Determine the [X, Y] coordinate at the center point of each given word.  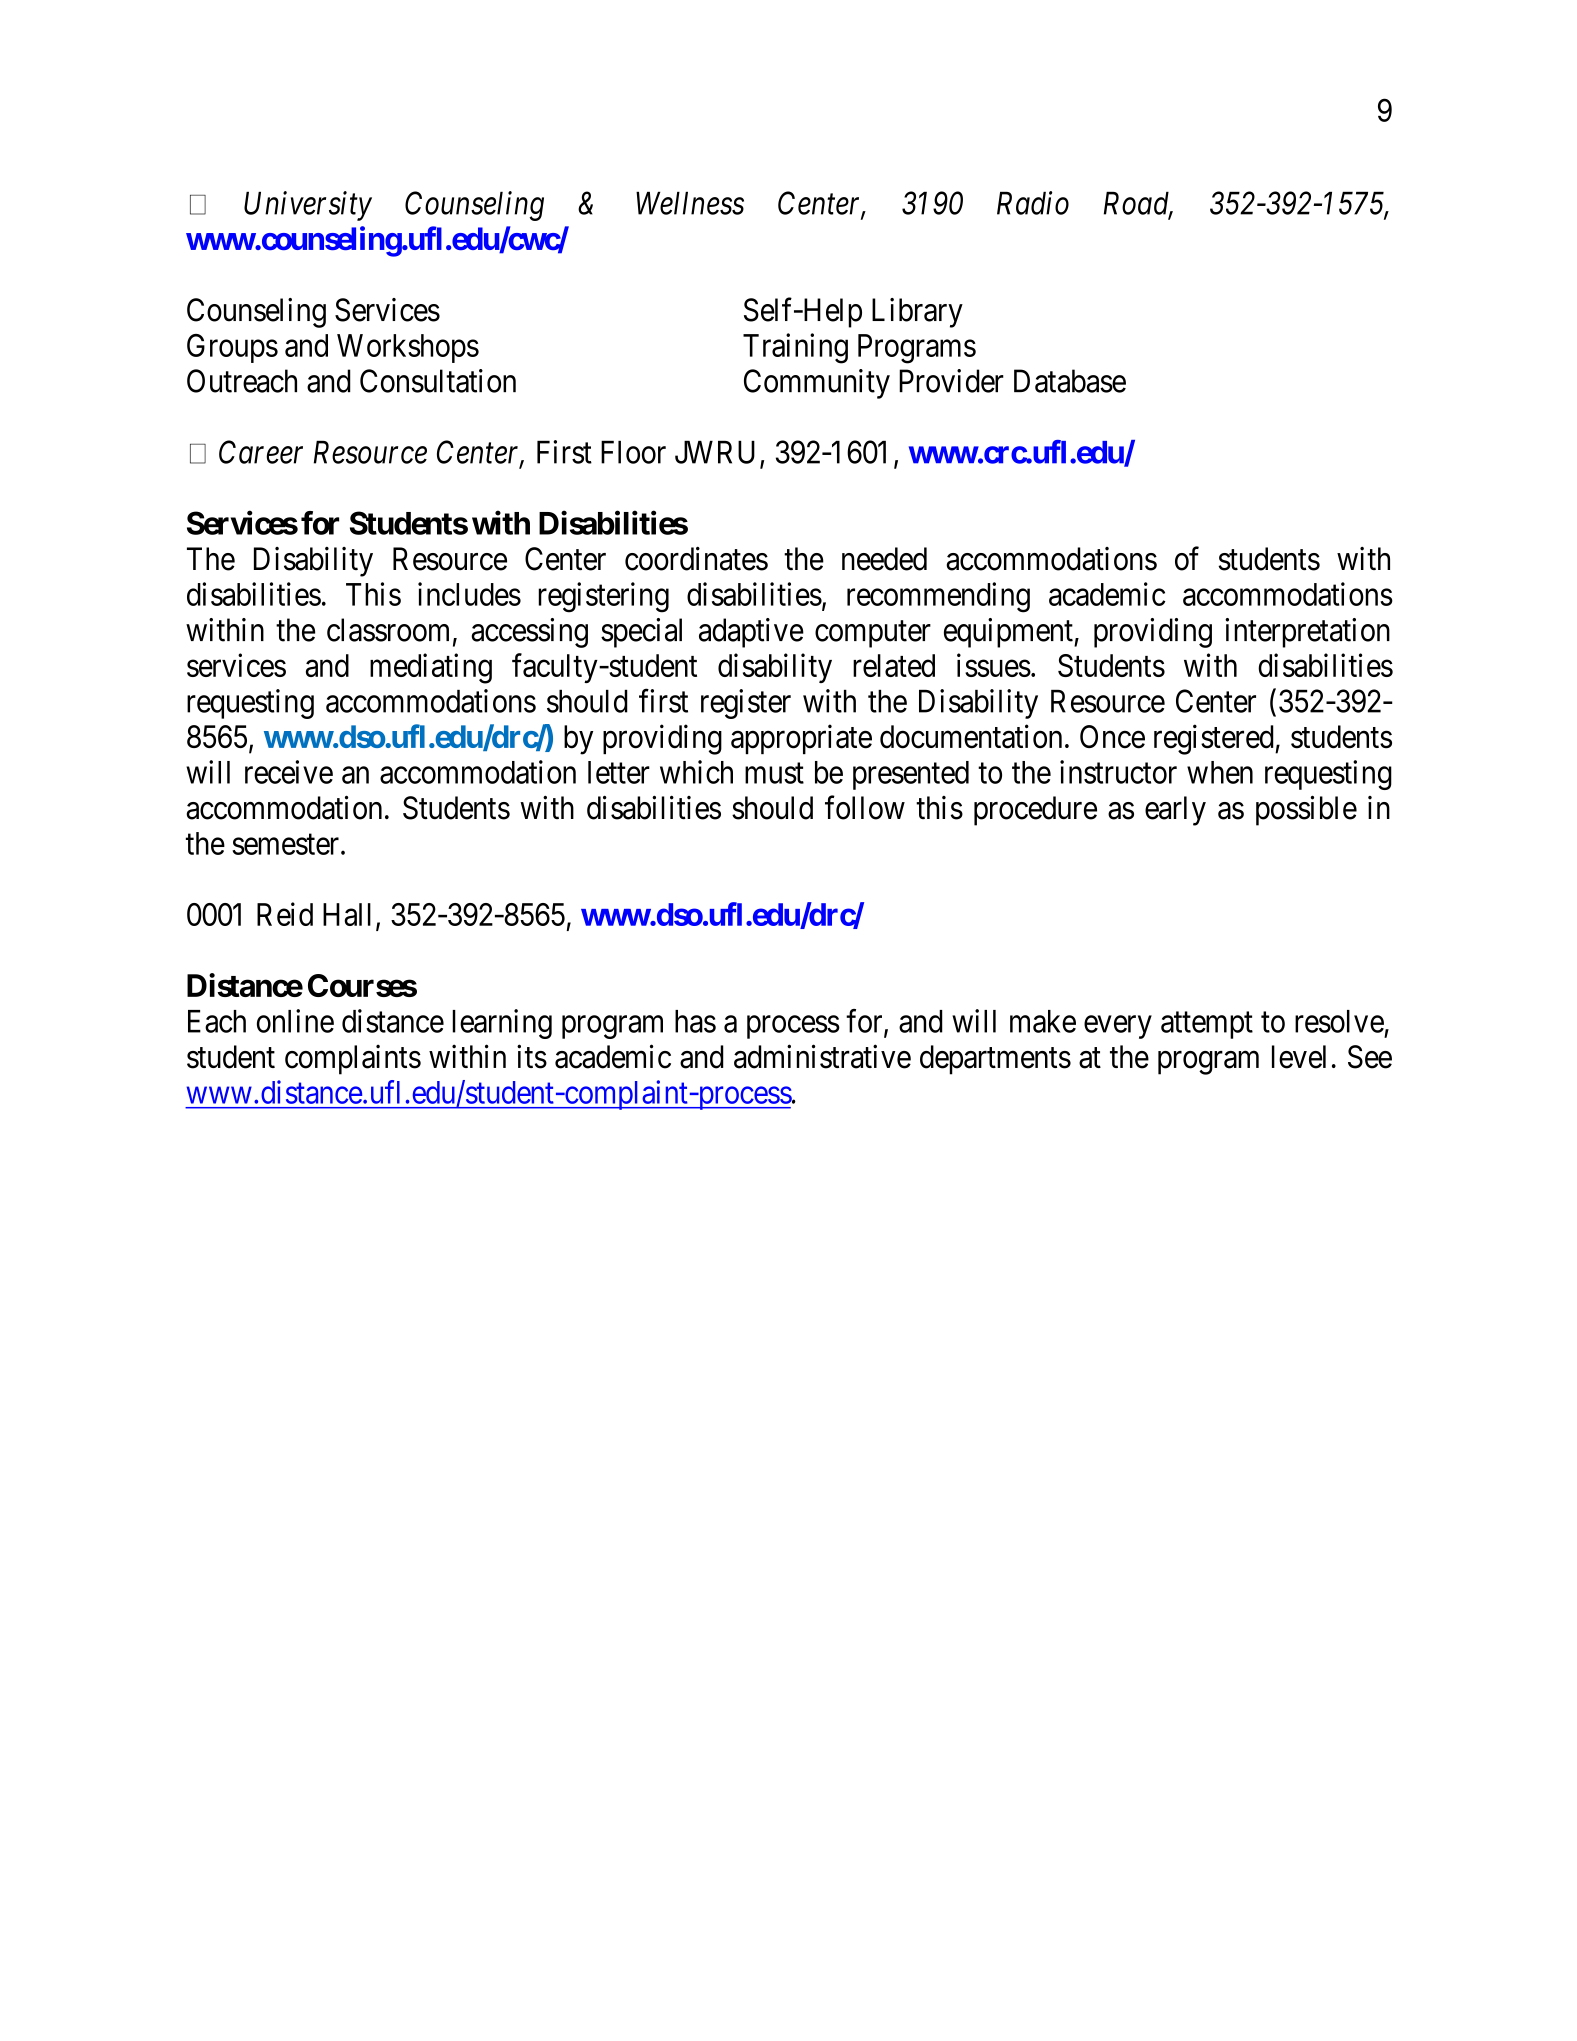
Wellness [690, 203]
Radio [1033, 203]
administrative [822, 1056]
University [308, 206]
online [295, 1021]
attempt [1207, 1025]
